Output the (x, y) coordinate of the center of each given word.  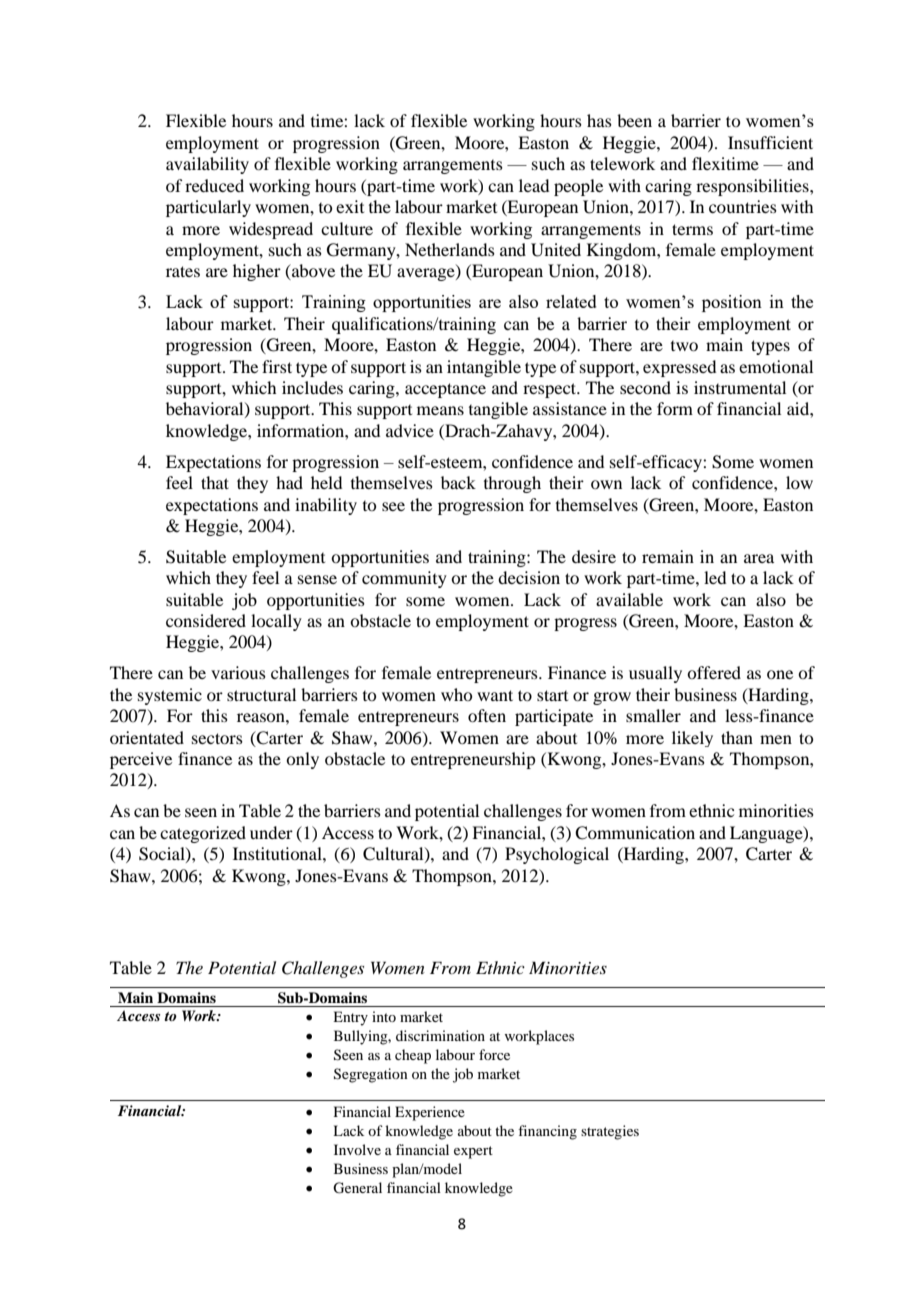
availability (207, 165)
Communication (635, 833)
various (238, 672)
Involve (357, 1149)
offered (714, 672)
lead (534, 185)
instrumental (740, 387)
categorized (203, 834)
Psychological (557, 855)
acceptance (445, 390)
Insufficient (770, 142)
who (456, 694)
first (277, 366)
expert (473, 1152)
